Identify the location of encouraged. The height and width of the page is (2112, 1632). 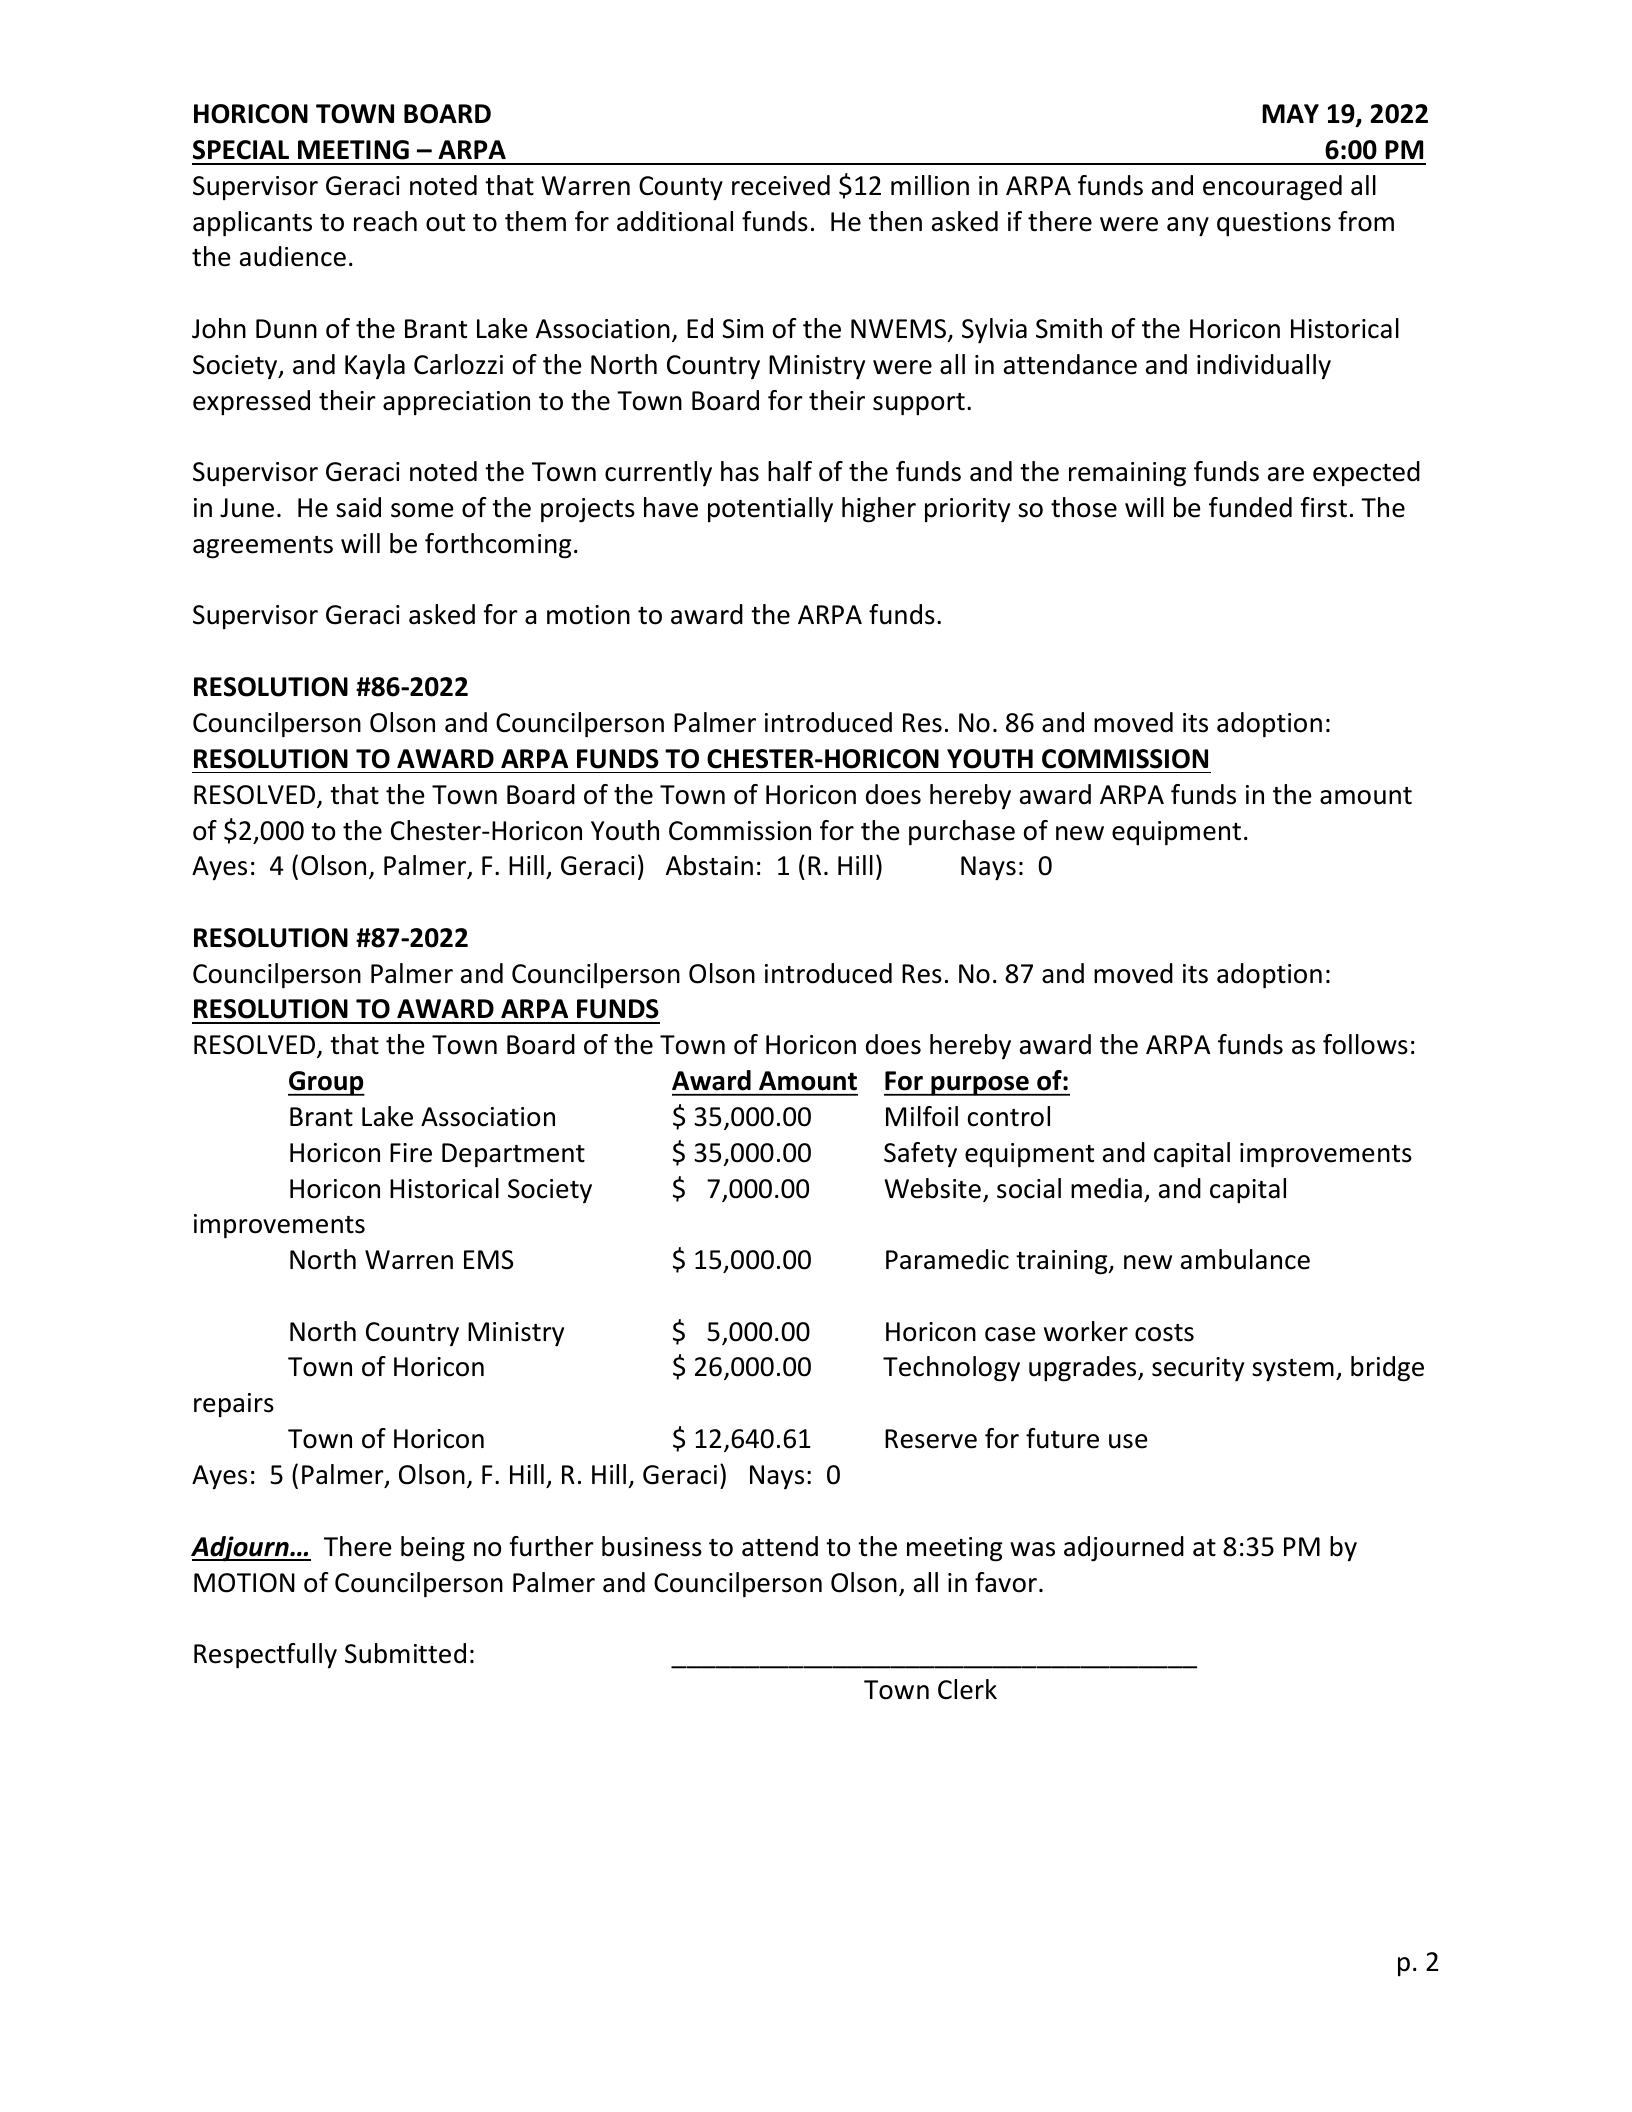
(1272, 188).
